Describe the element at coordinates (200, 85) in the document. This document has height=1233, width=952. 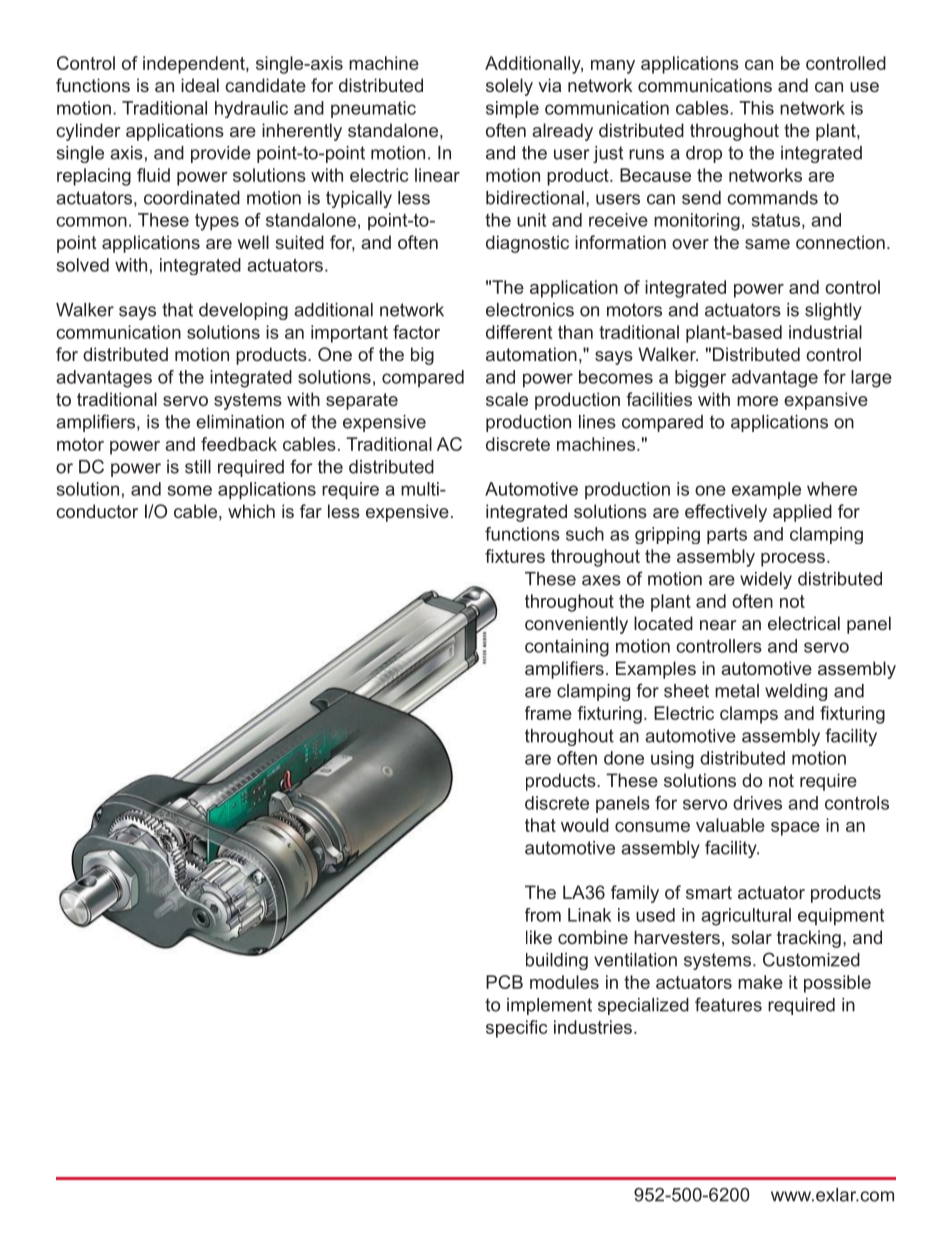
I see `ideal` at that location.
